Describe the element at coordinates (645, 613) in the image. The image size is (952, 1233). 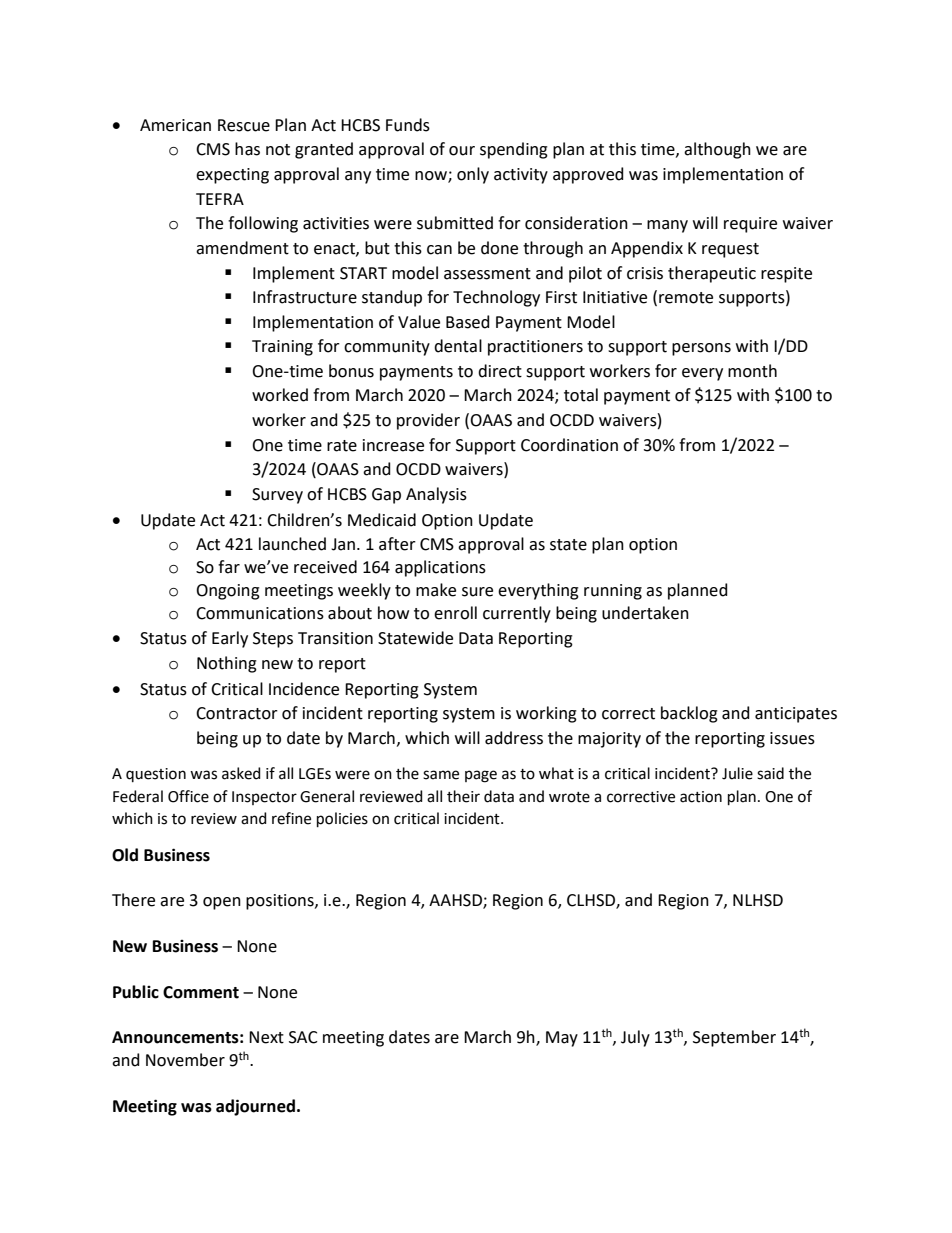
I see `undertaken` at that location.
